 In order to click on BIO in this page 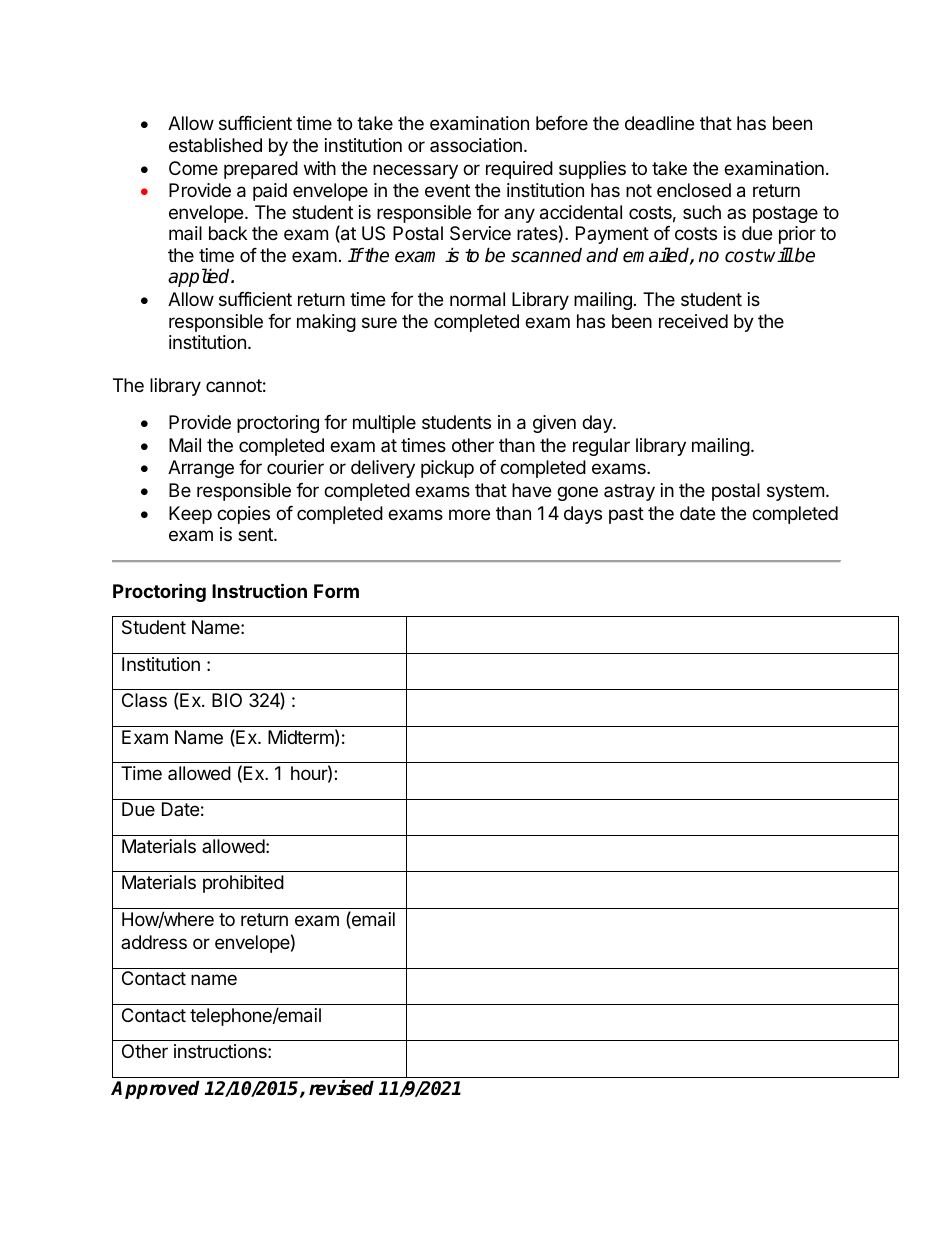, I will do `click(227, 700)`.
